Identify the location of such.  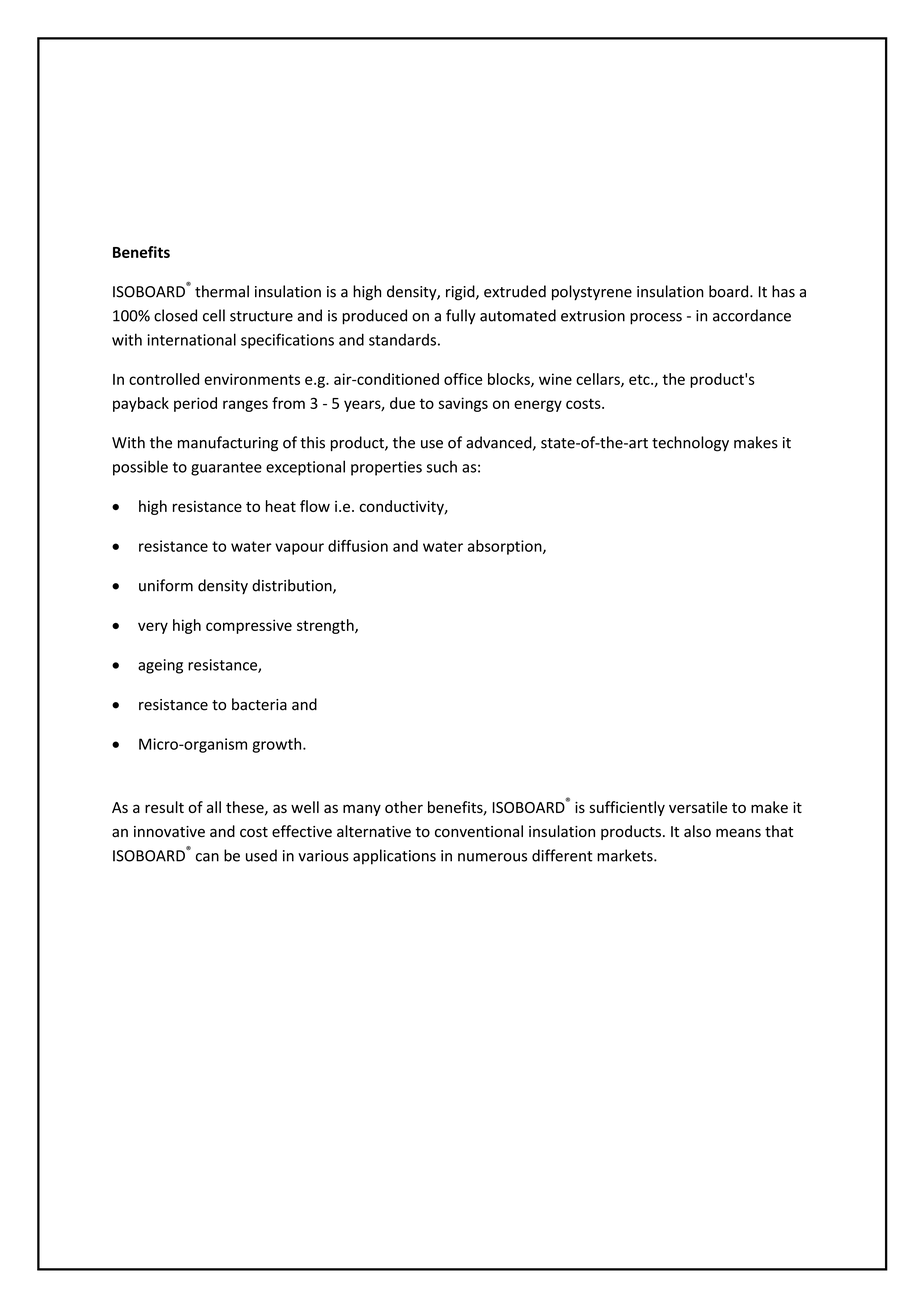
(442, 466).
